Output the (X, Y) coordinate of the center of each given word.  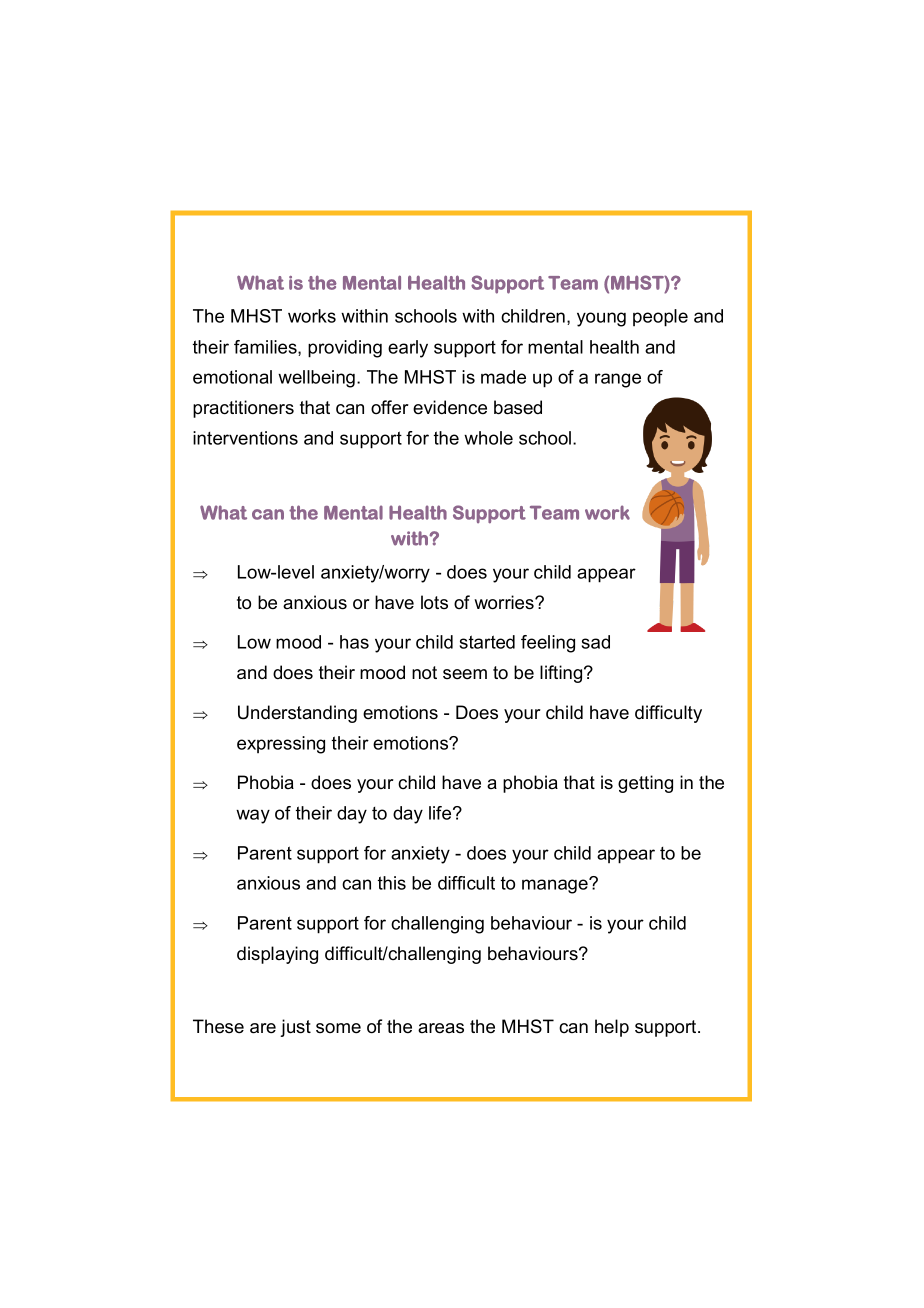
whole (488, 438)
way (253, 816)
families (266, 348)
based (518, 407)
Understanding (297, 714)
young (601, 319)
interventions (245, 438)
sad (596, 642)
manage (556, 886)
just (295, 1028)
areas (441, 1028)
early (408, 349)
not (424, 673)
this (392, 883)
